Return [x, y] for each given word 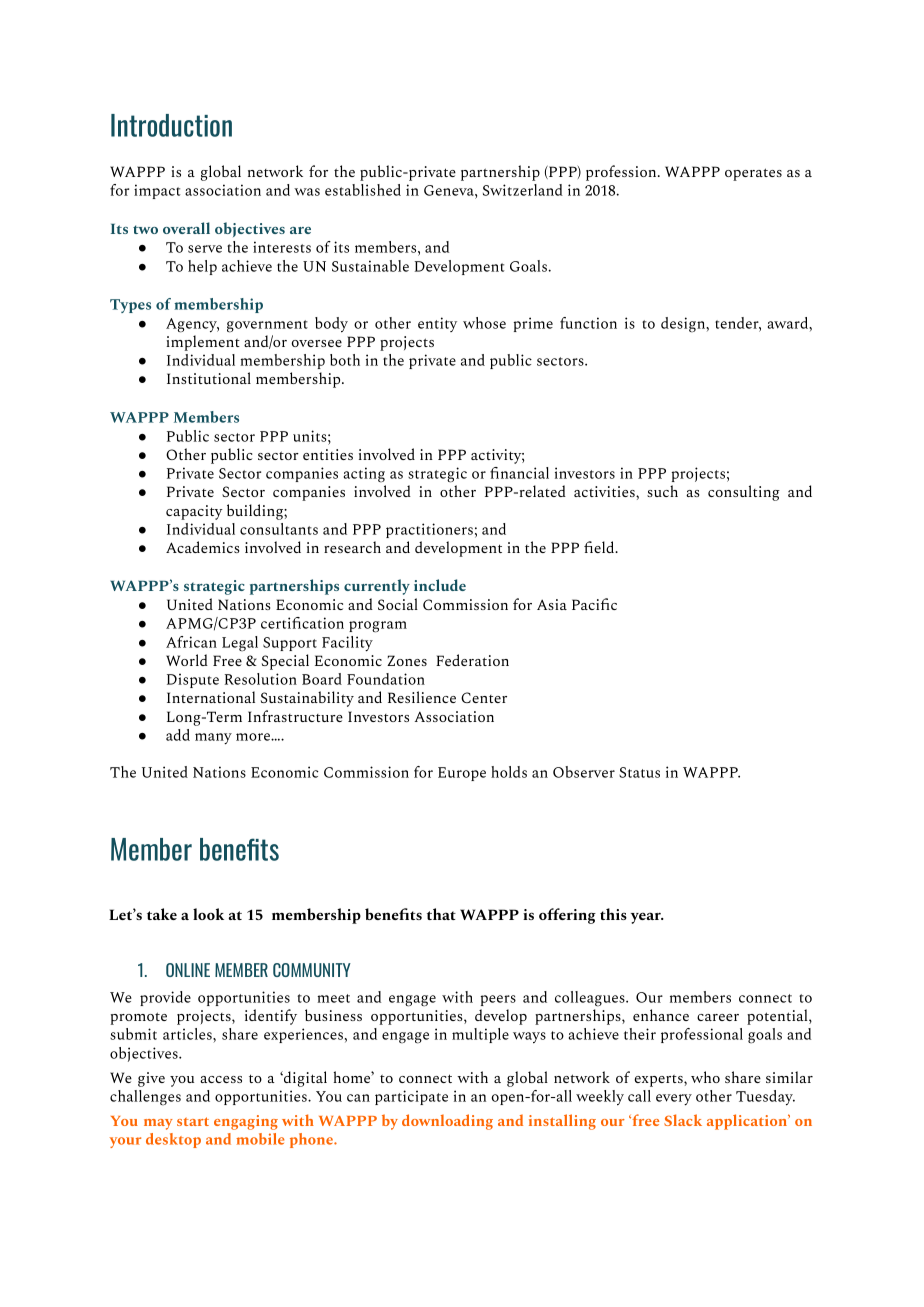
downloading [447, 1122]
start [193, 1121]
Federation [472, 660]
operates [753, 174]
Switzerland [523, 190]
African [191, 642]
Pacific [594, 604]
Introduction [171, 125]
